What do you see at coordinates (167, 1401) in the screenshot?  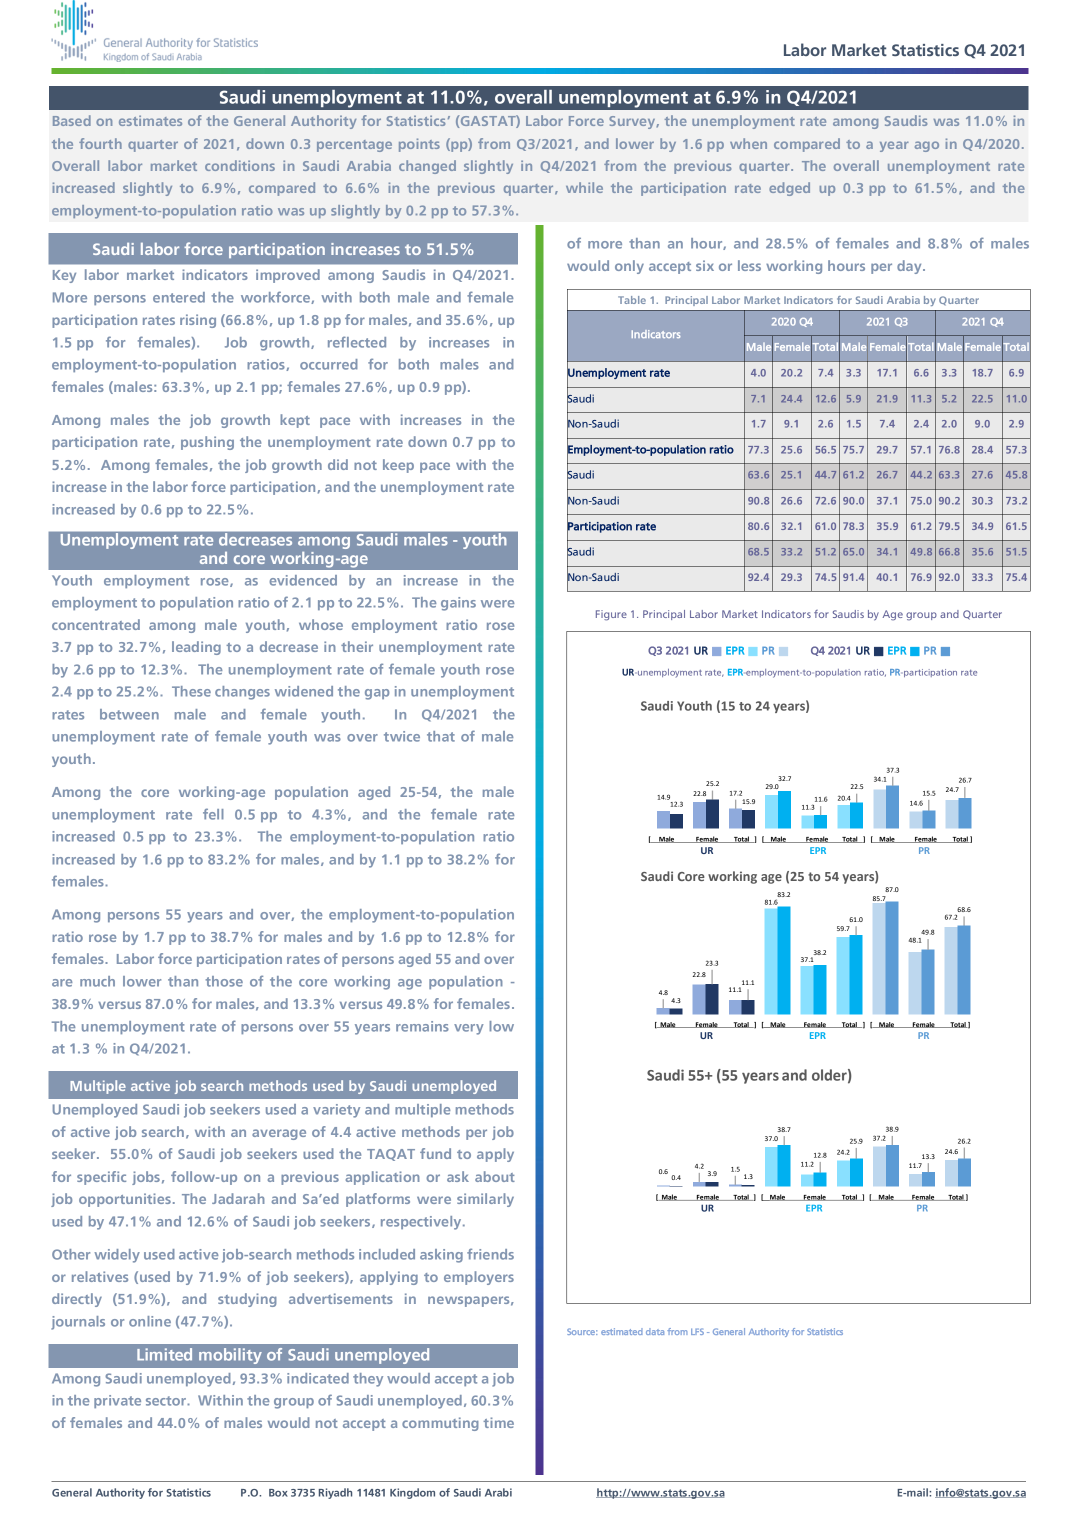 I see `sector` at bounding box center [167, 1401].
